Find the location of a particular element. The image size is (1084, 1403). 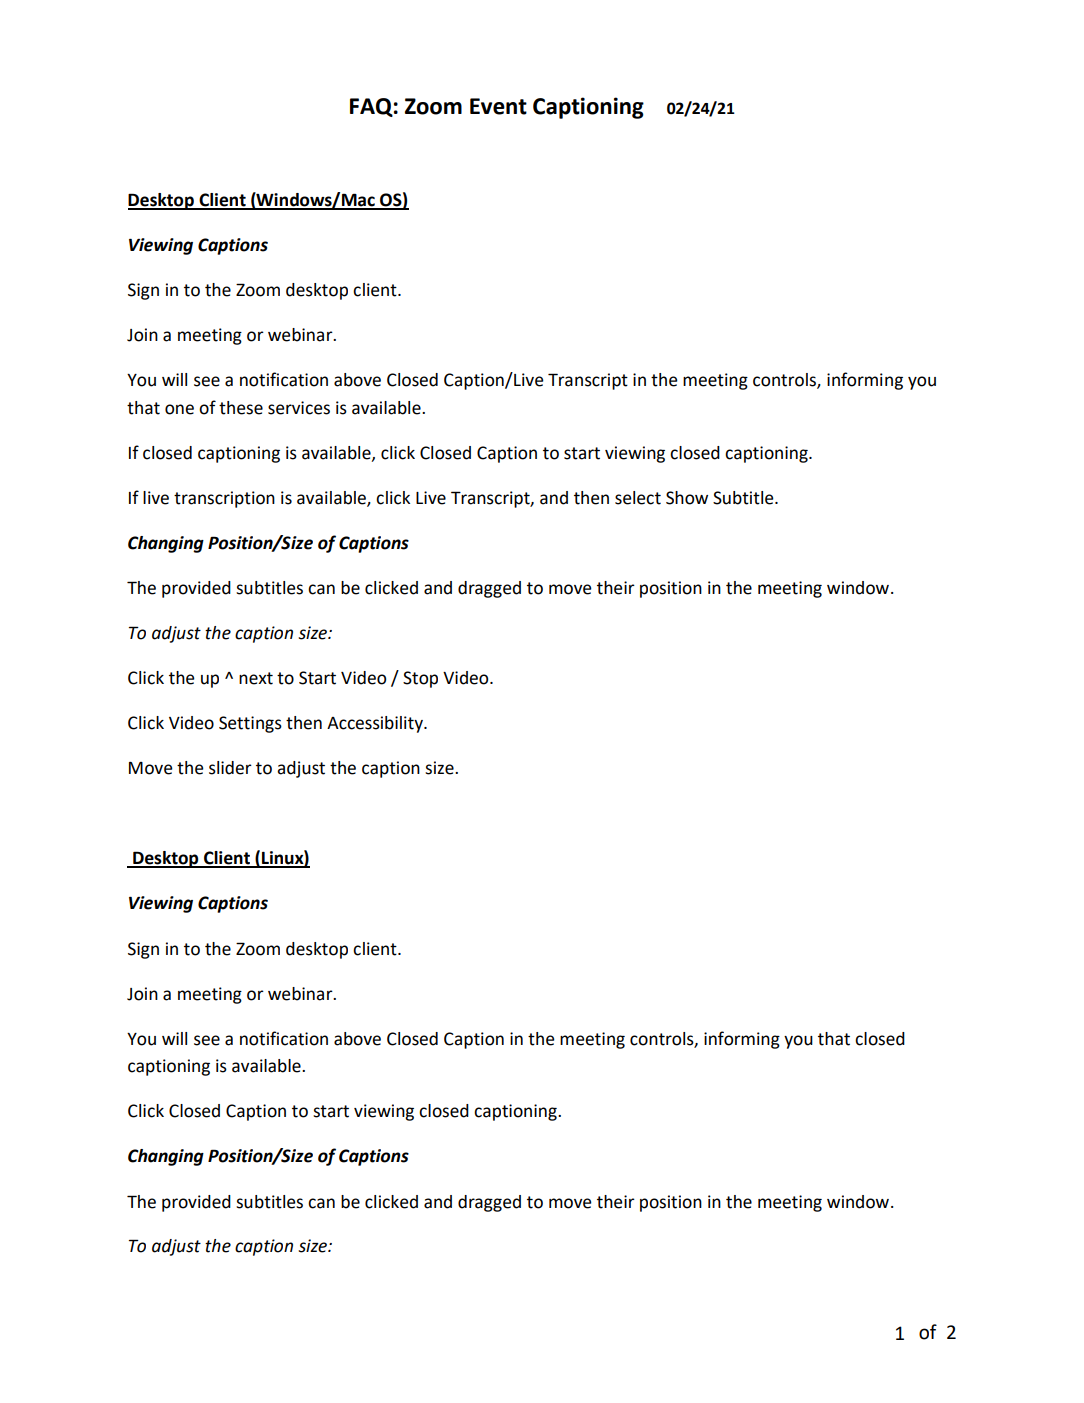

Accessibility is located at coordinates (376, 724).
